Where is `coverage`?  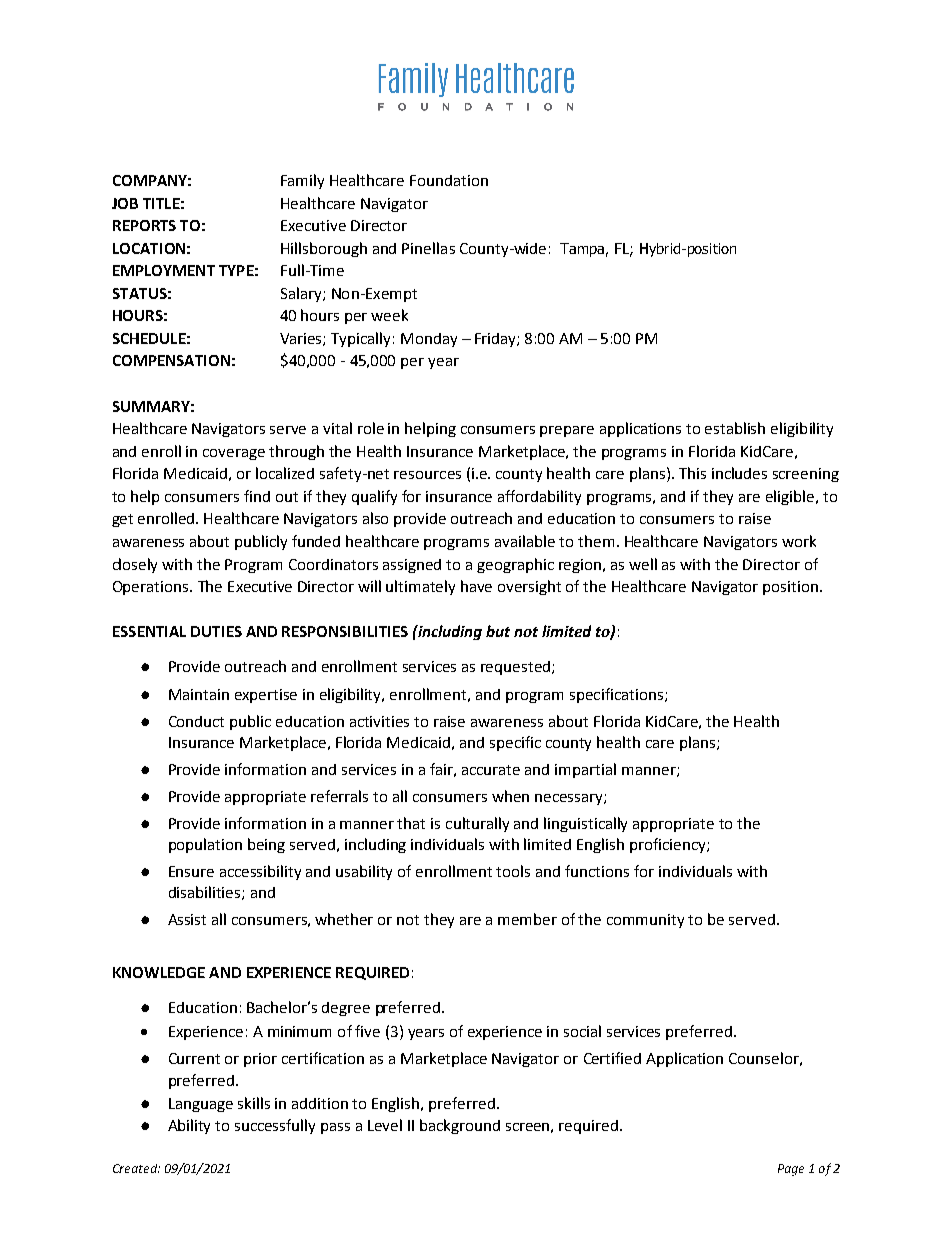
coverage is located at coordinates (234, 454).
